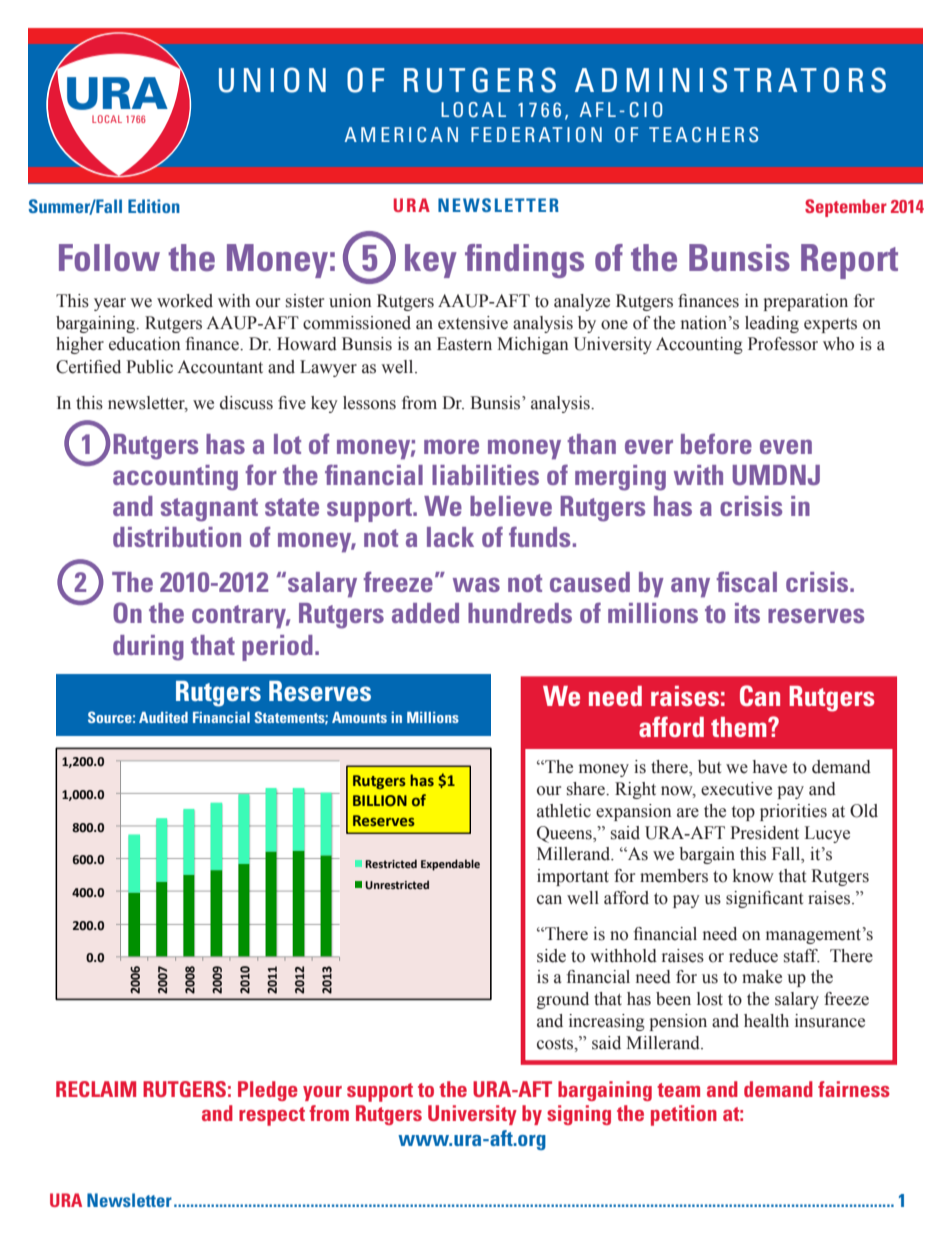 Image resolution: width=952 pixels, height=1233 pixels. I want to click on during, so click(148, 648).
